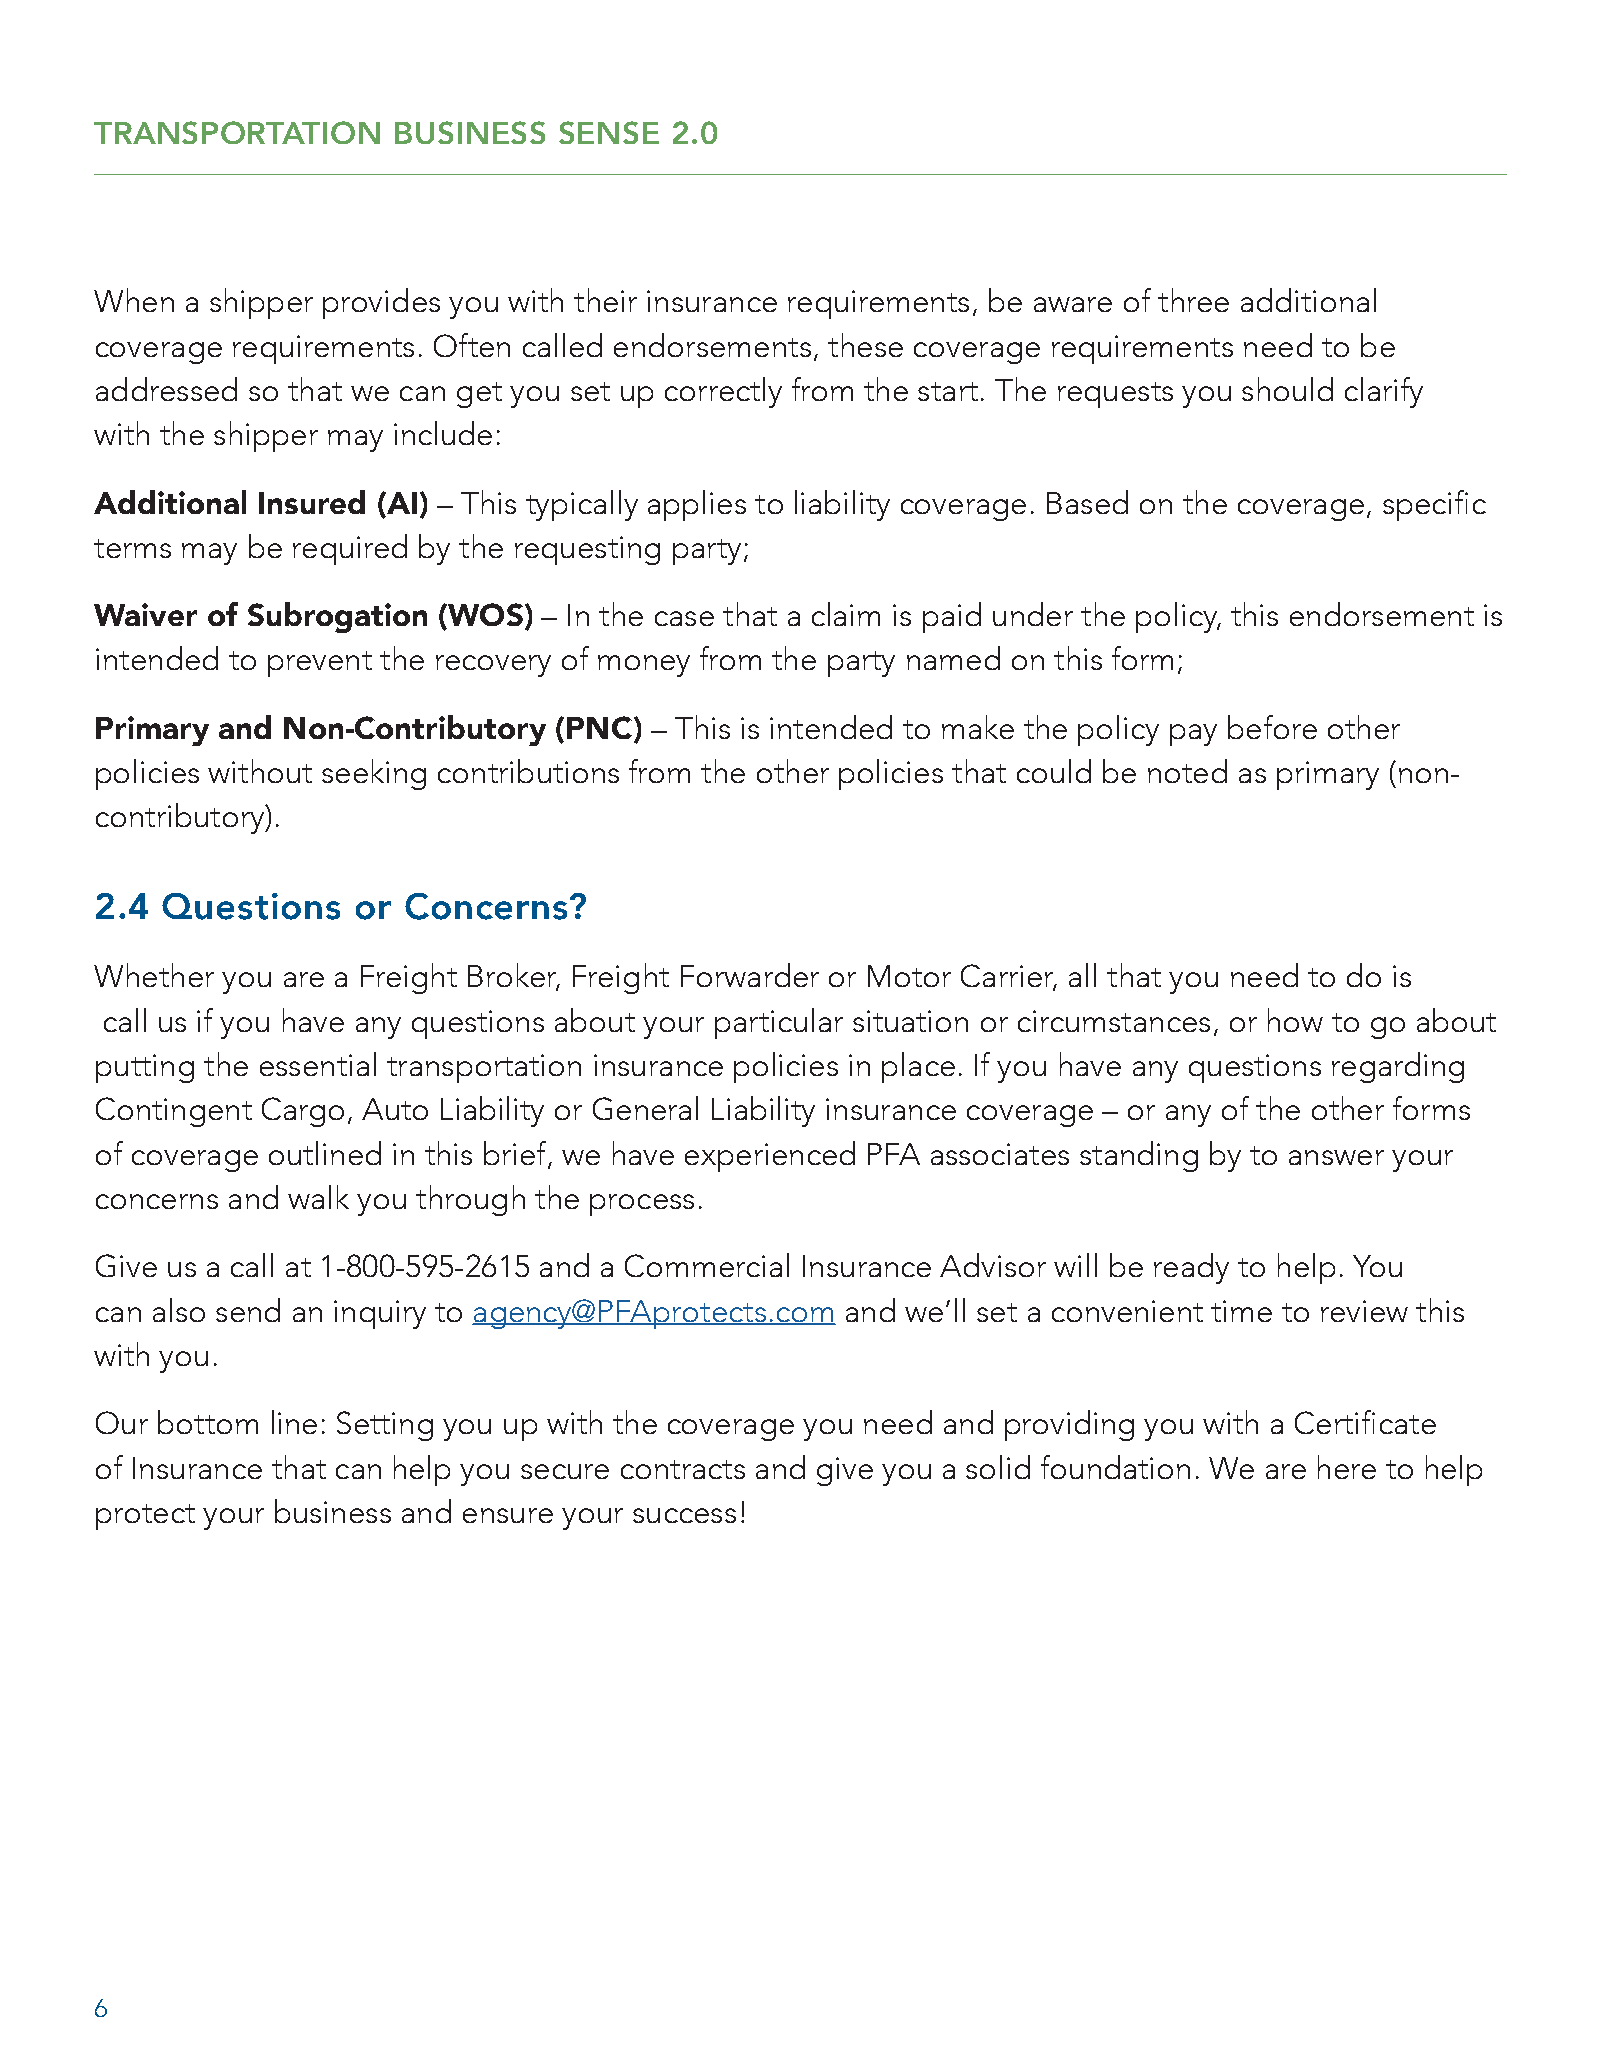  What do you see at coordinates (1272, 727) in the page?
I see `before` at bounding box center [1272, 727].
